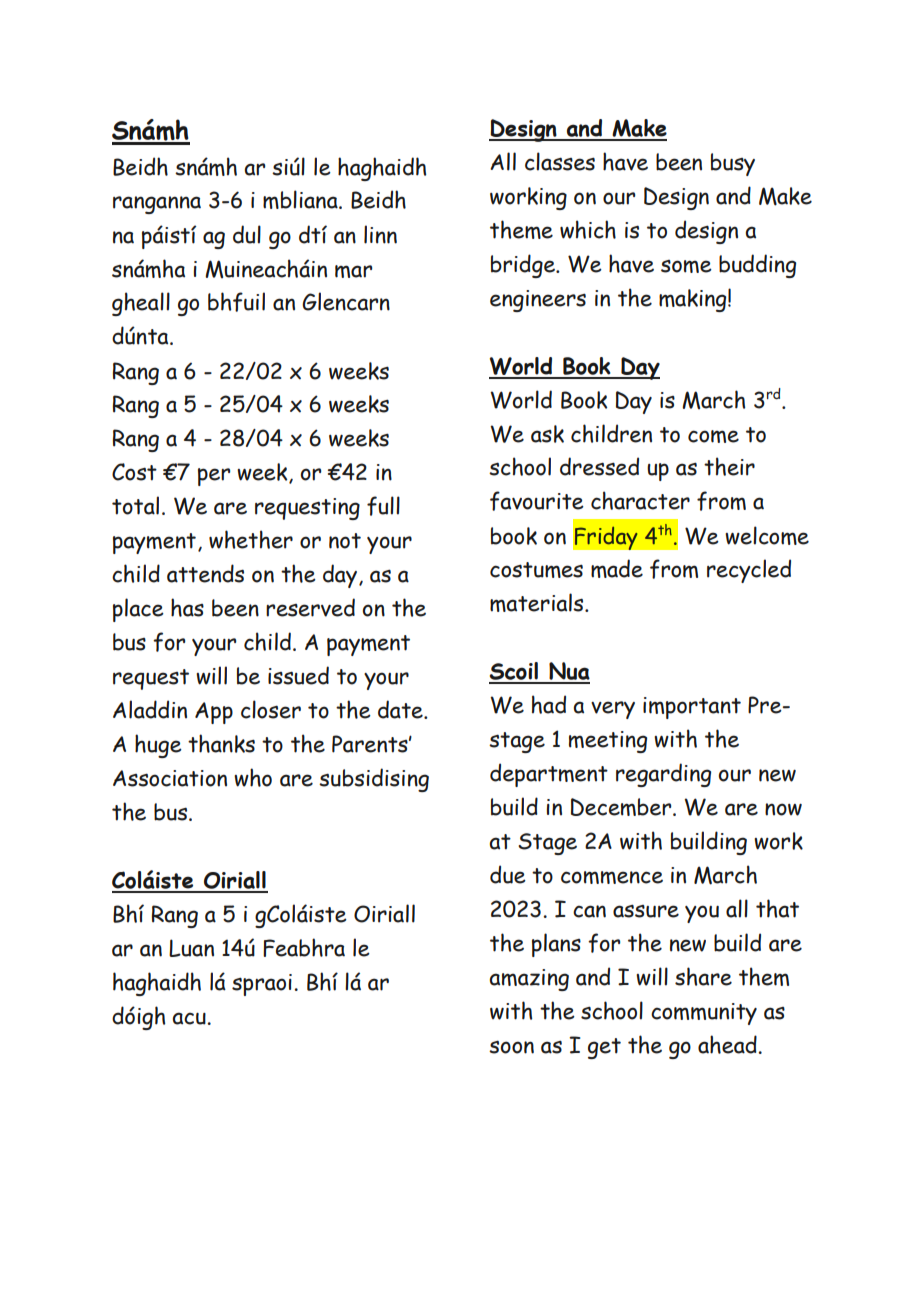 Image resolution: width=924 pixels, height=1308 pixels. What do you see at coordinates (663, 775) in the document?
I see `regarding` at bounding box center [663, 775].
